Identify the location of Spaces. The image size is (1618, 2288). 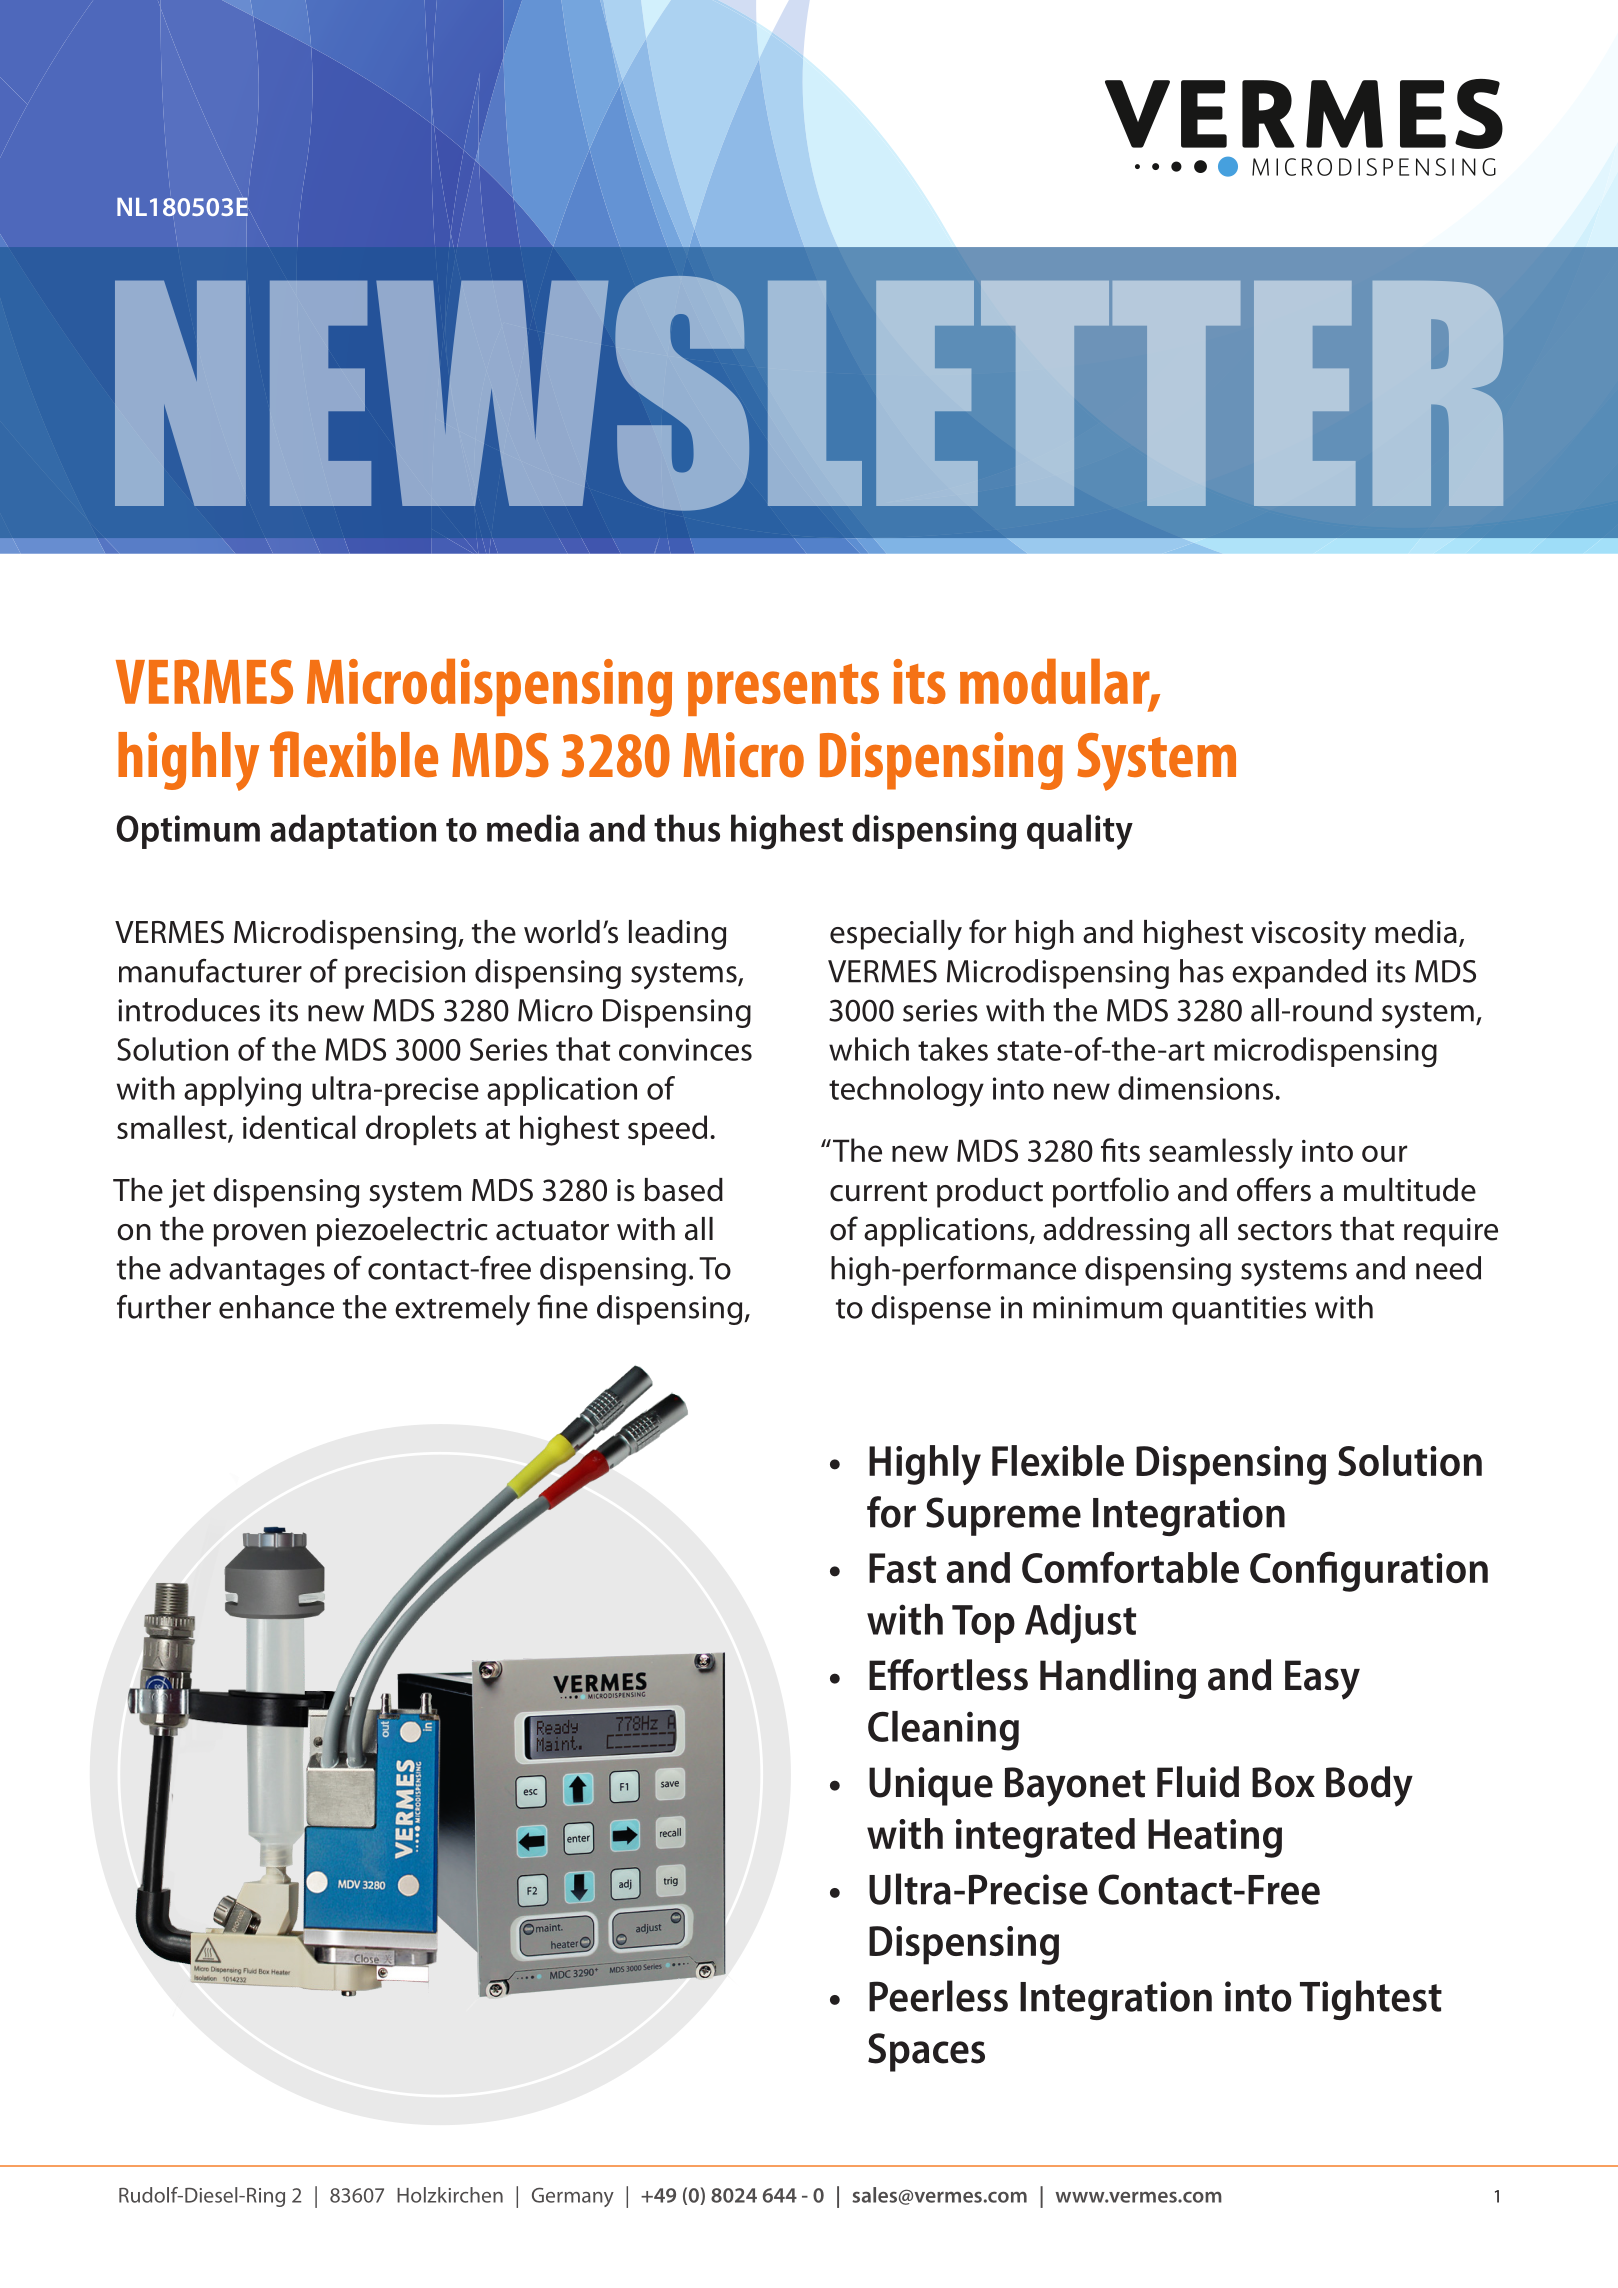
(926, 2052).
